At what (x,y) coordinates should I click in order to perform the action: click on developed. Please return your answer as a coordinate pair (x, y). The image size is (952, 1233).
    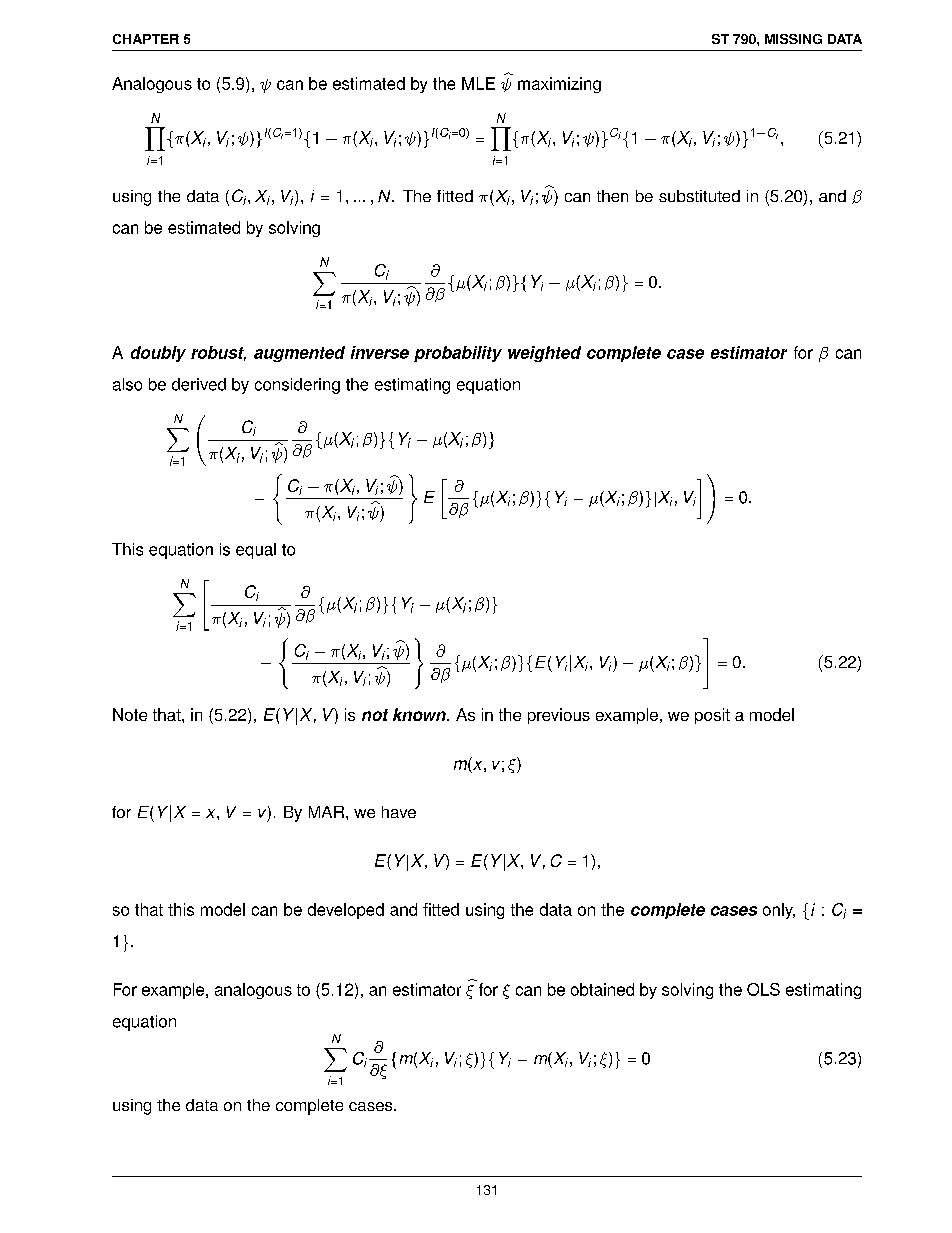
    Looking at the image, I should click on (346, 911).
